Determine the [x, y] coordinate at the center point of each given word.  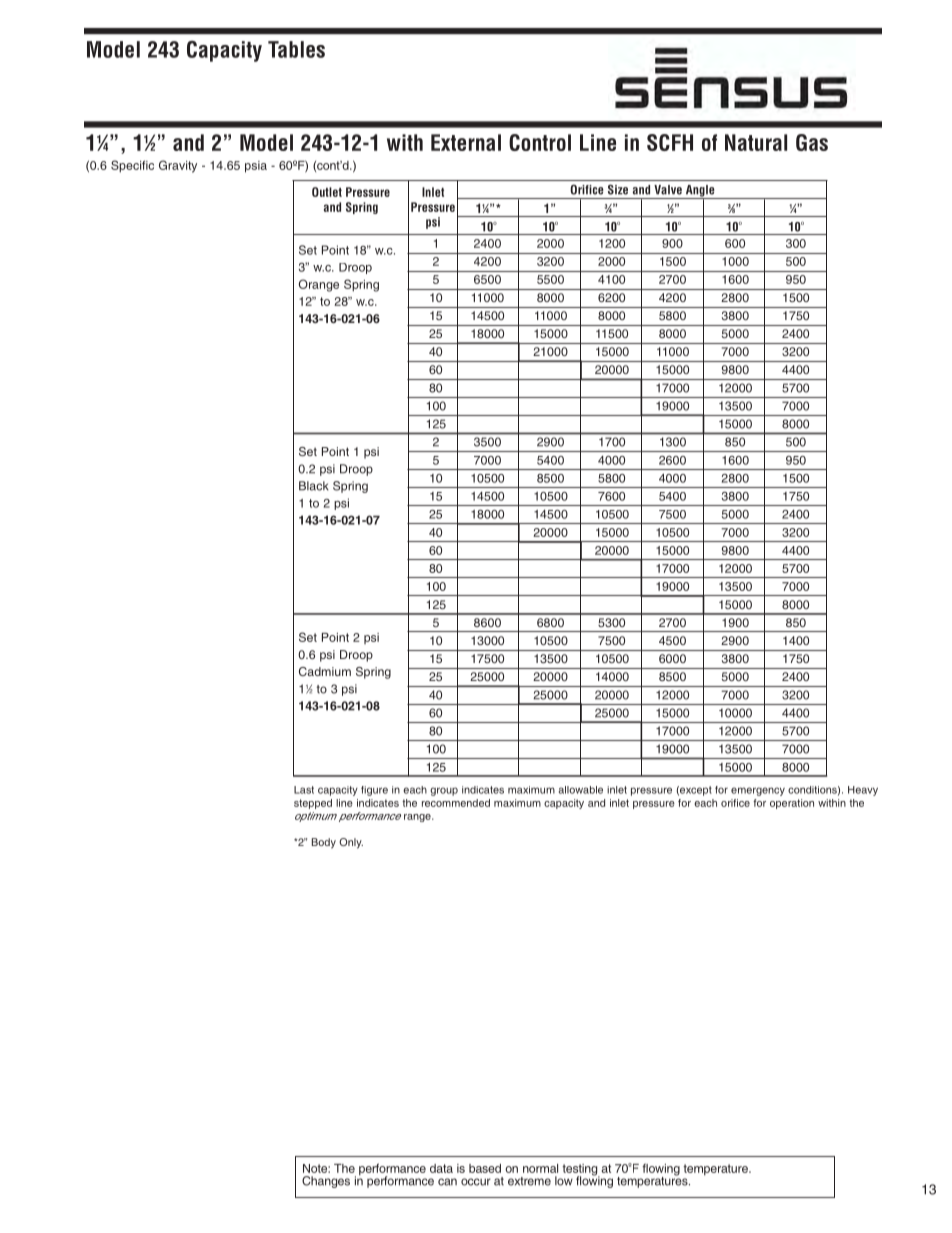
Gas [812, 142]
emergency [758, 791]
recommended [456, 803]
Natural [756, 142]
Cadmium [325, 671]
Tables [296, 49]
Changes [326, 1182]
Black [314, 486]
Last [304, 790]
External [466, 142]
